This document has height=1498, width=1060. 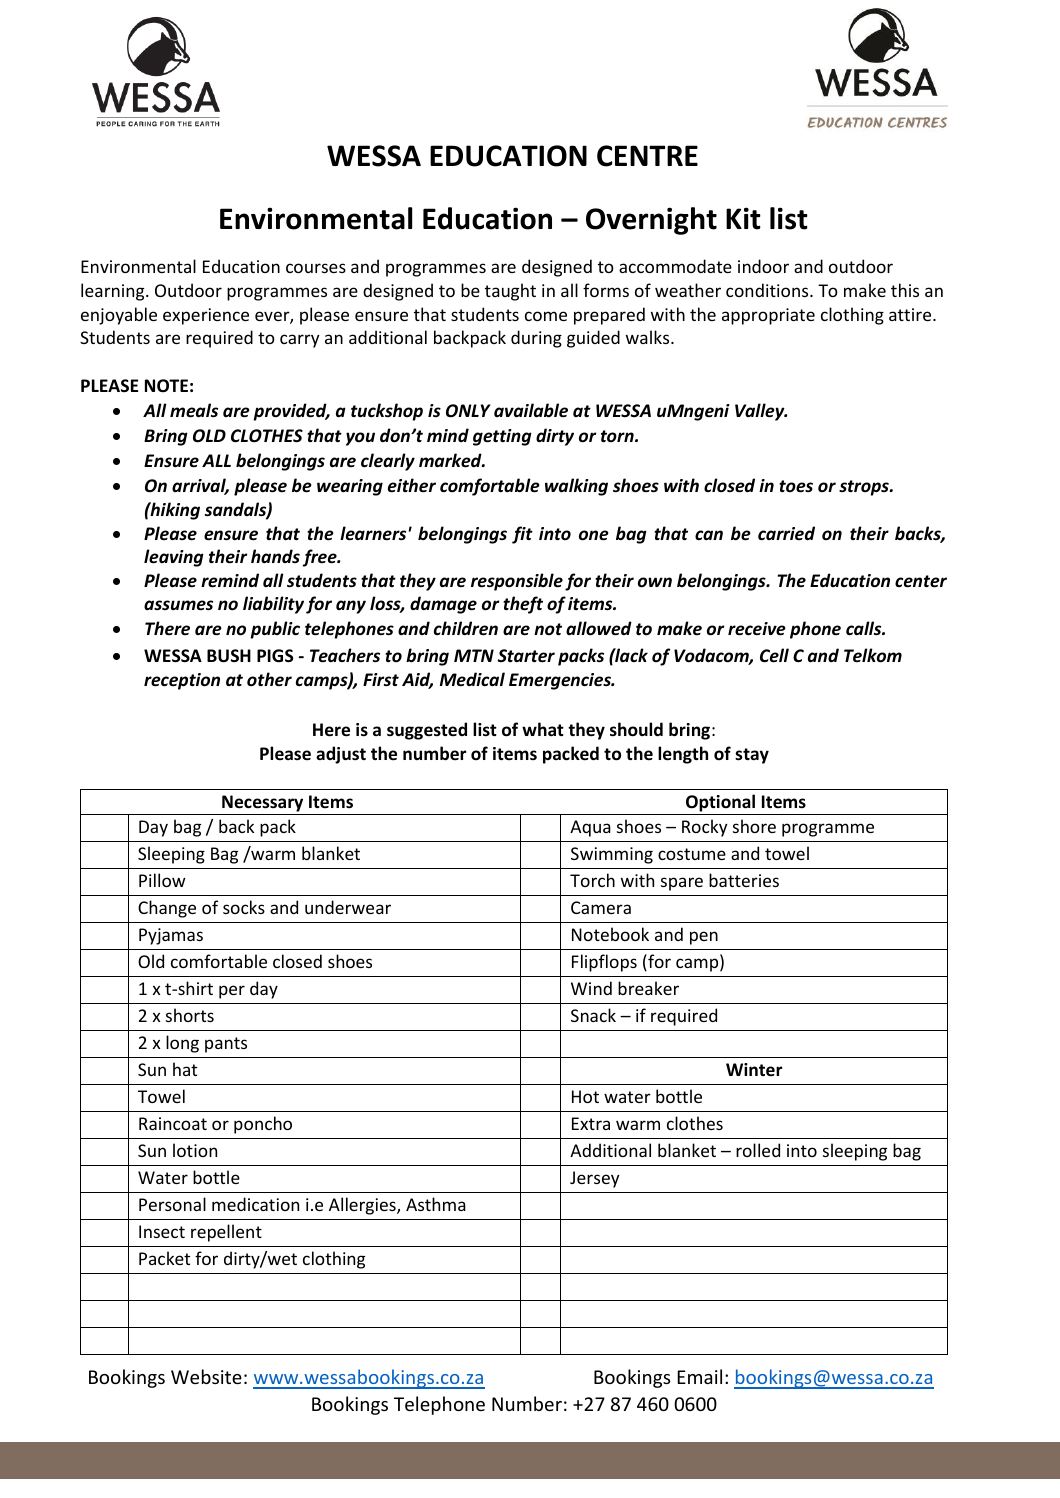 What do you see at coordinates (194, 410) in the document?
I see `meals` at bounding box center [194, 410].
